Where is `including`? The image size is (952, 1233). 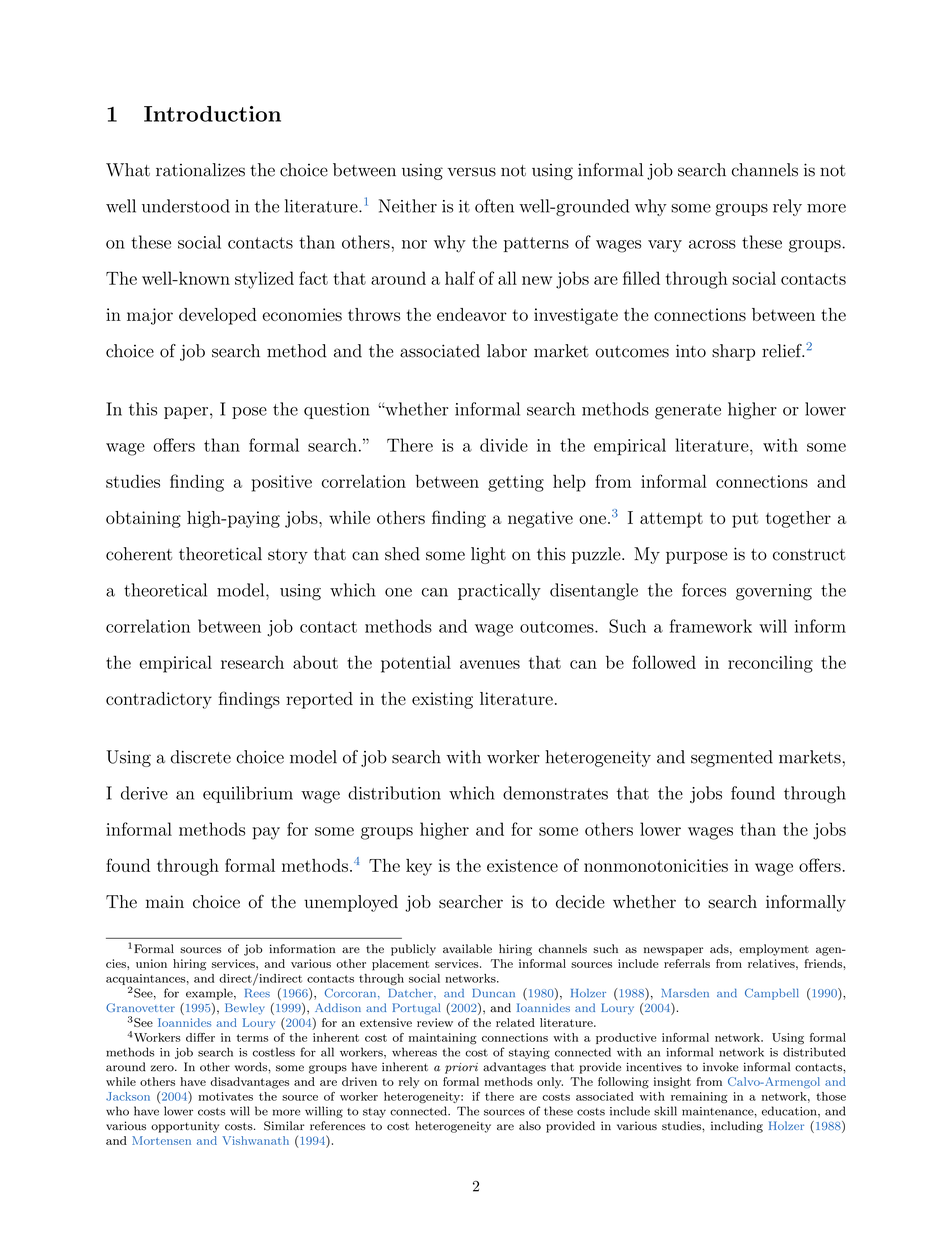
including is located at coordinates (737, 1127).
